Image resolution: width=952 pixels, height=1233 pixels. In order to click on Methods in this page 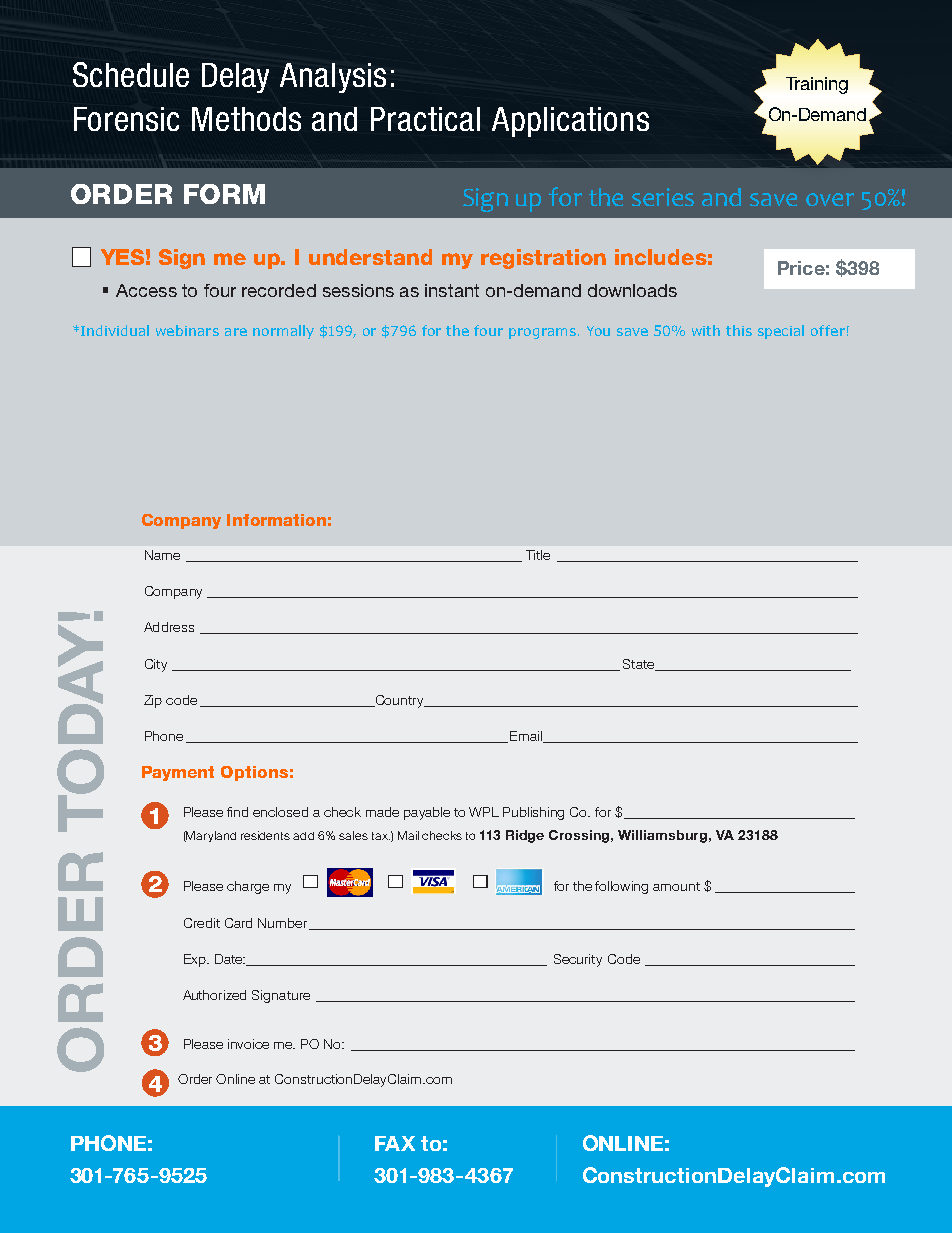, I will do `click(246, 119)`.
